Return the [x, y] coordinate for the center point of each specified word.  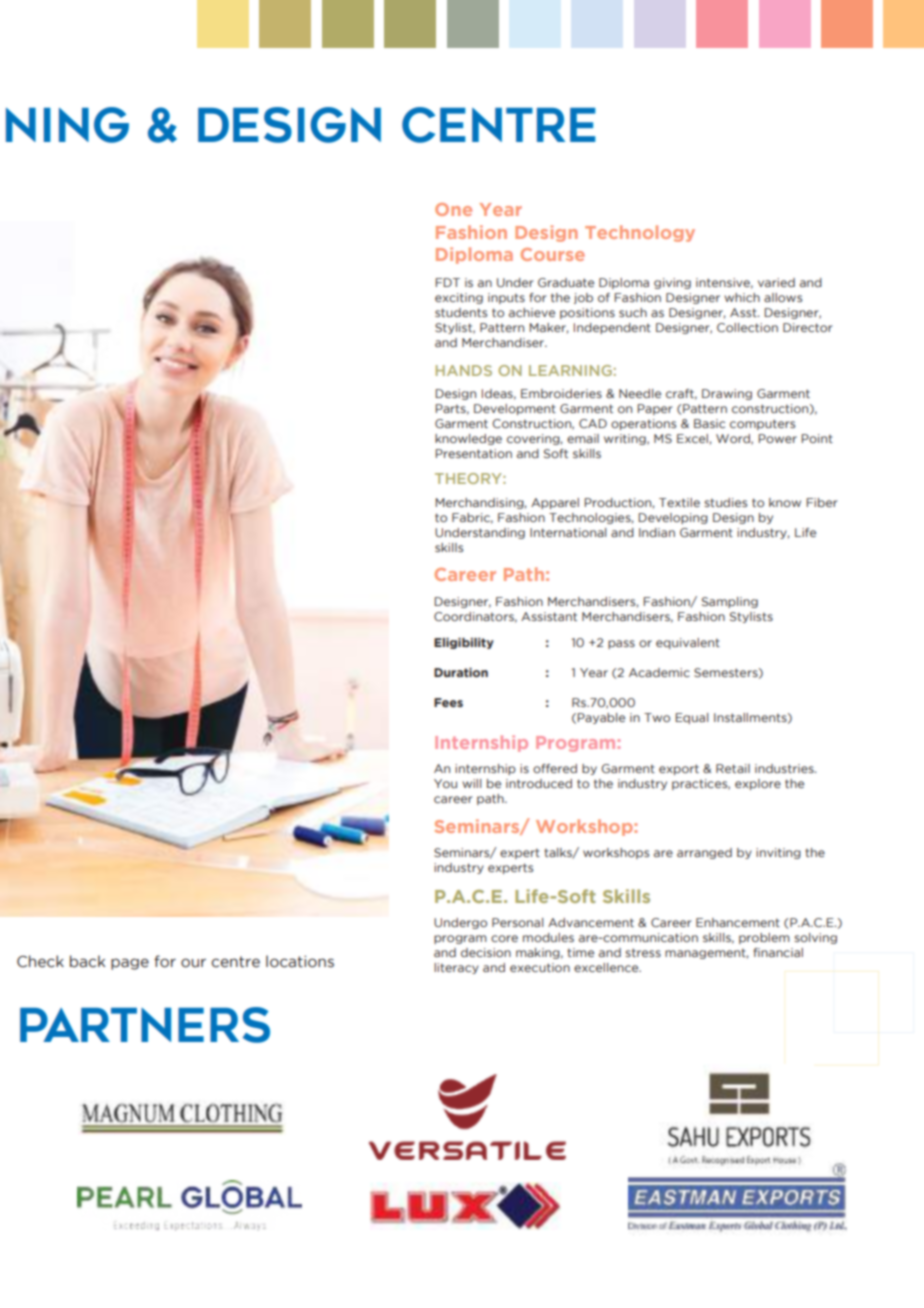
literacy [456, 968]
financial [778, 952]
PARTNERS [145, 1025]
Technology [640, 233]
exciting [459, 298]
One [453, 209]
